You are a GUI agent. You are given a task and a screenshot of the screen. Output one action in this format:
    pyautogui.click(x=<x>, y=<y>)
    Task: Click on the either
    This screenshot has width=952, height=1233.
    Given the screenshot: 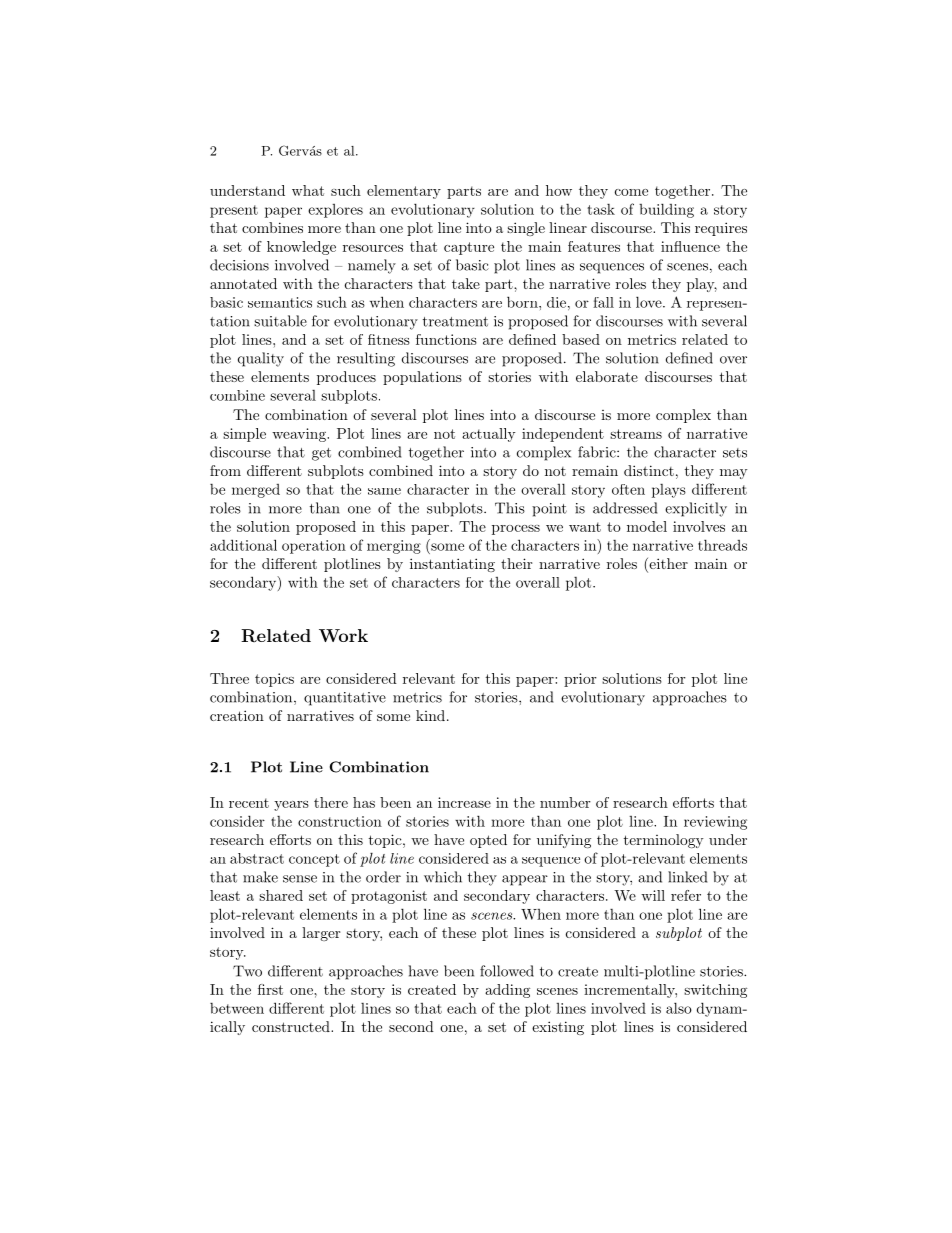 What is the action you would take?
    pyautogui.click(x=667, y=565)
